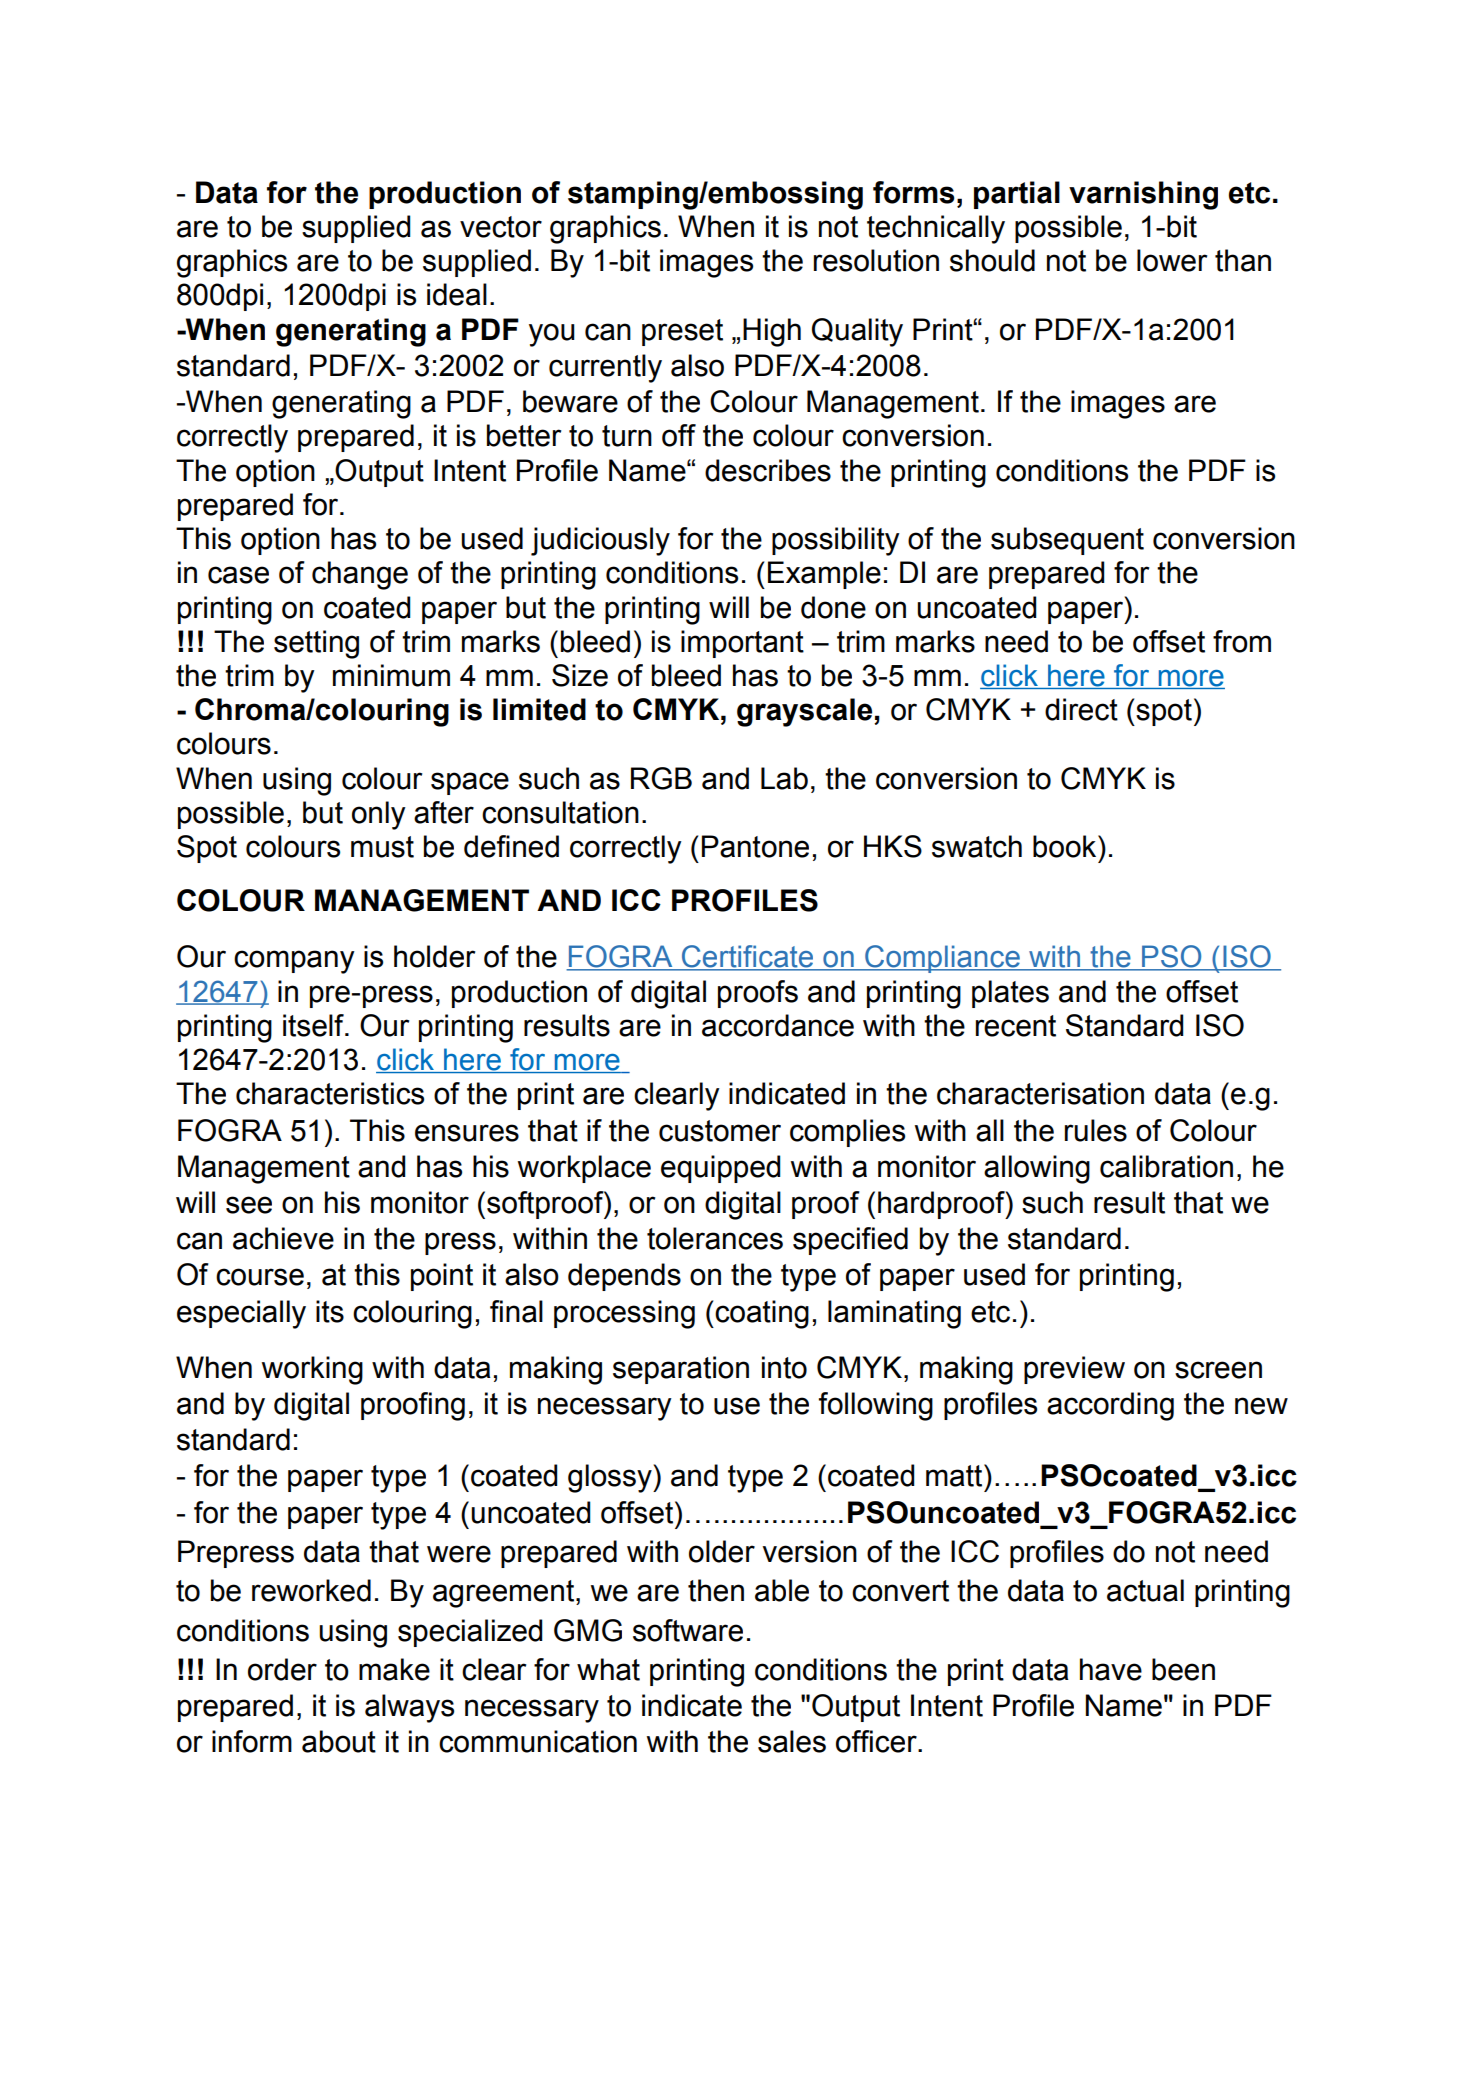 This screenshot has width=1476, height=2089. I want to click on calibration, so click(1166, 1166).
